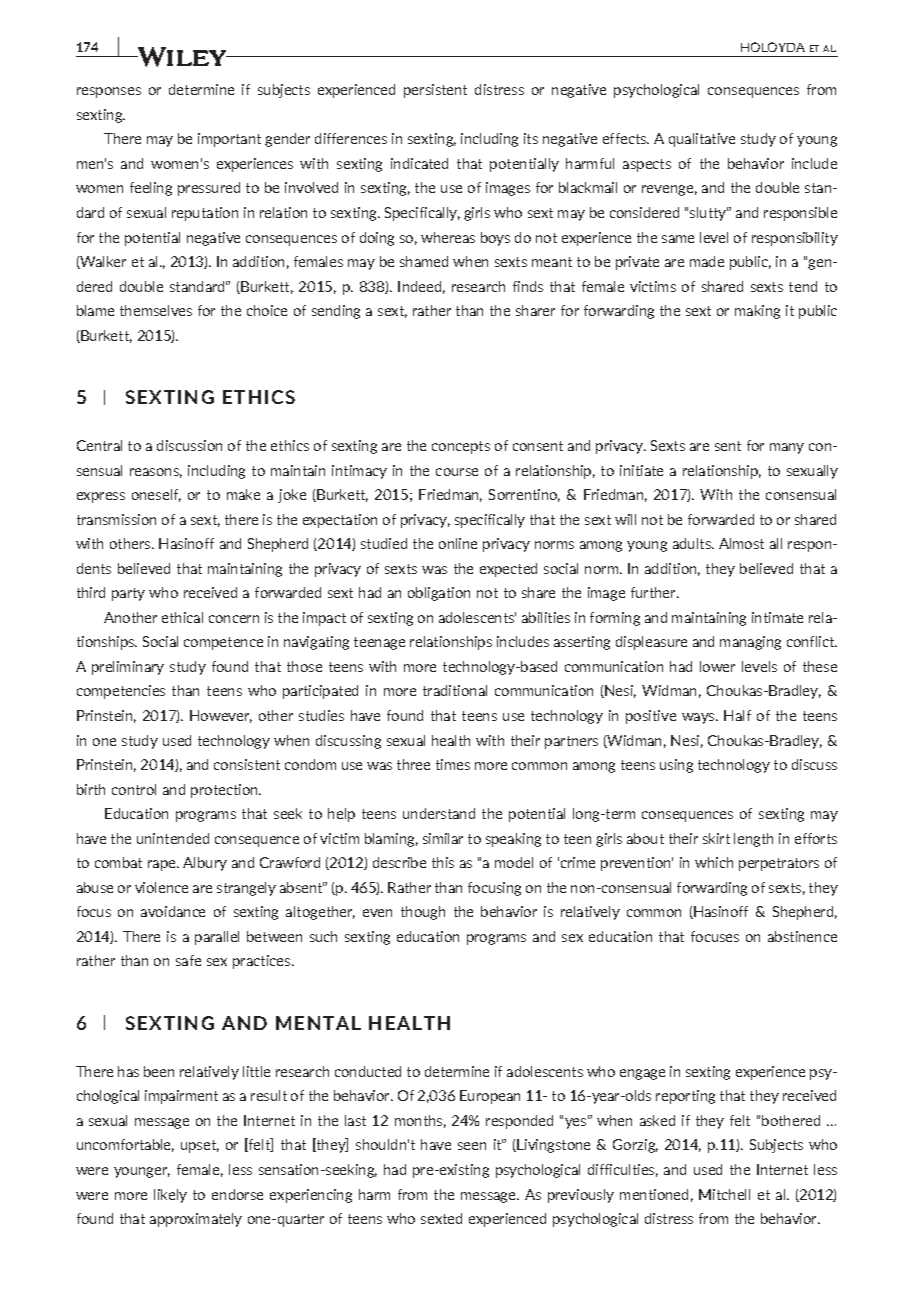 This page has width=914, height=1316. I want to click on Albury, so click(205, 864).
